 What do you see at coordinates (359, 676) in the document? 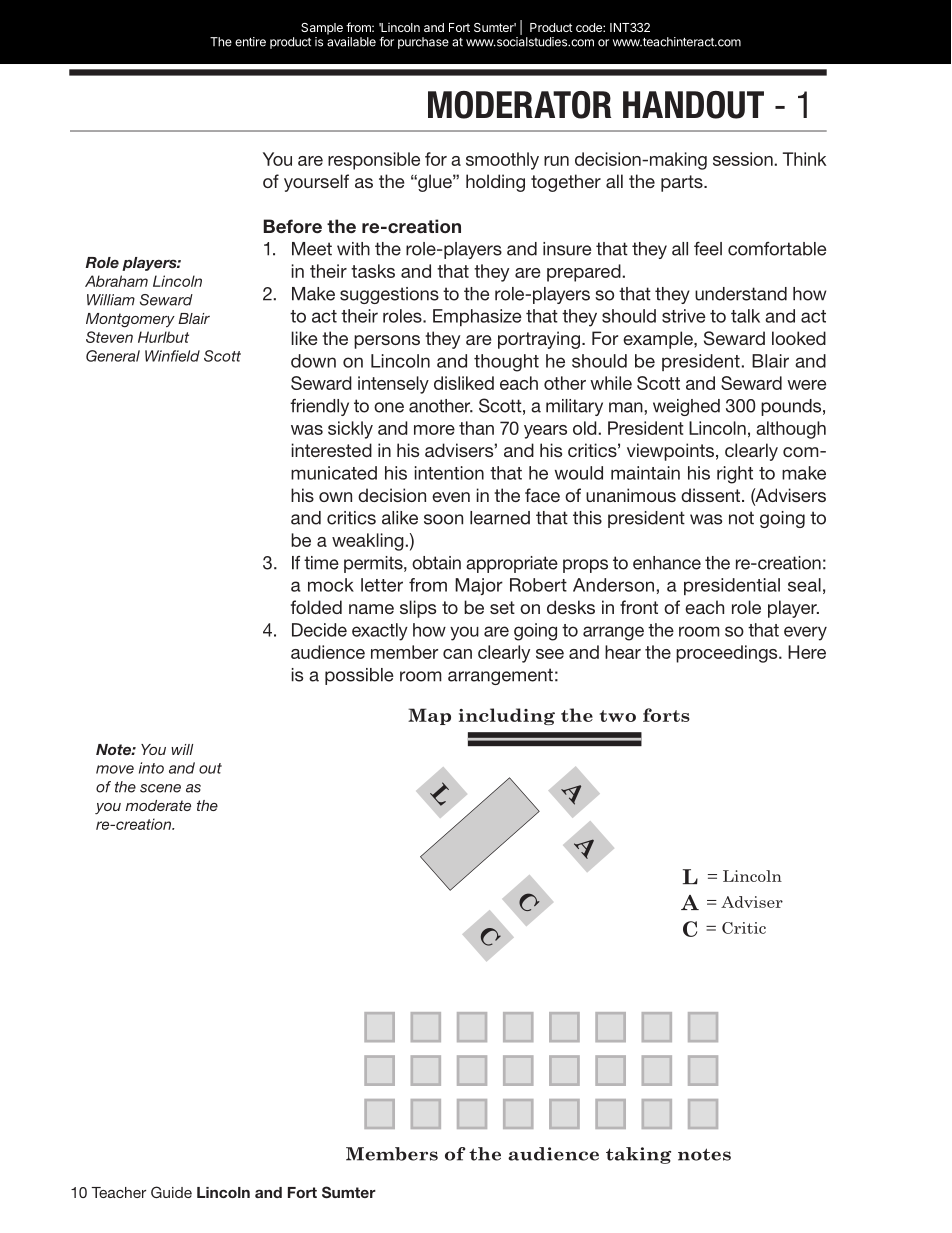
I see `possible` at bounding box center [359, 676].
